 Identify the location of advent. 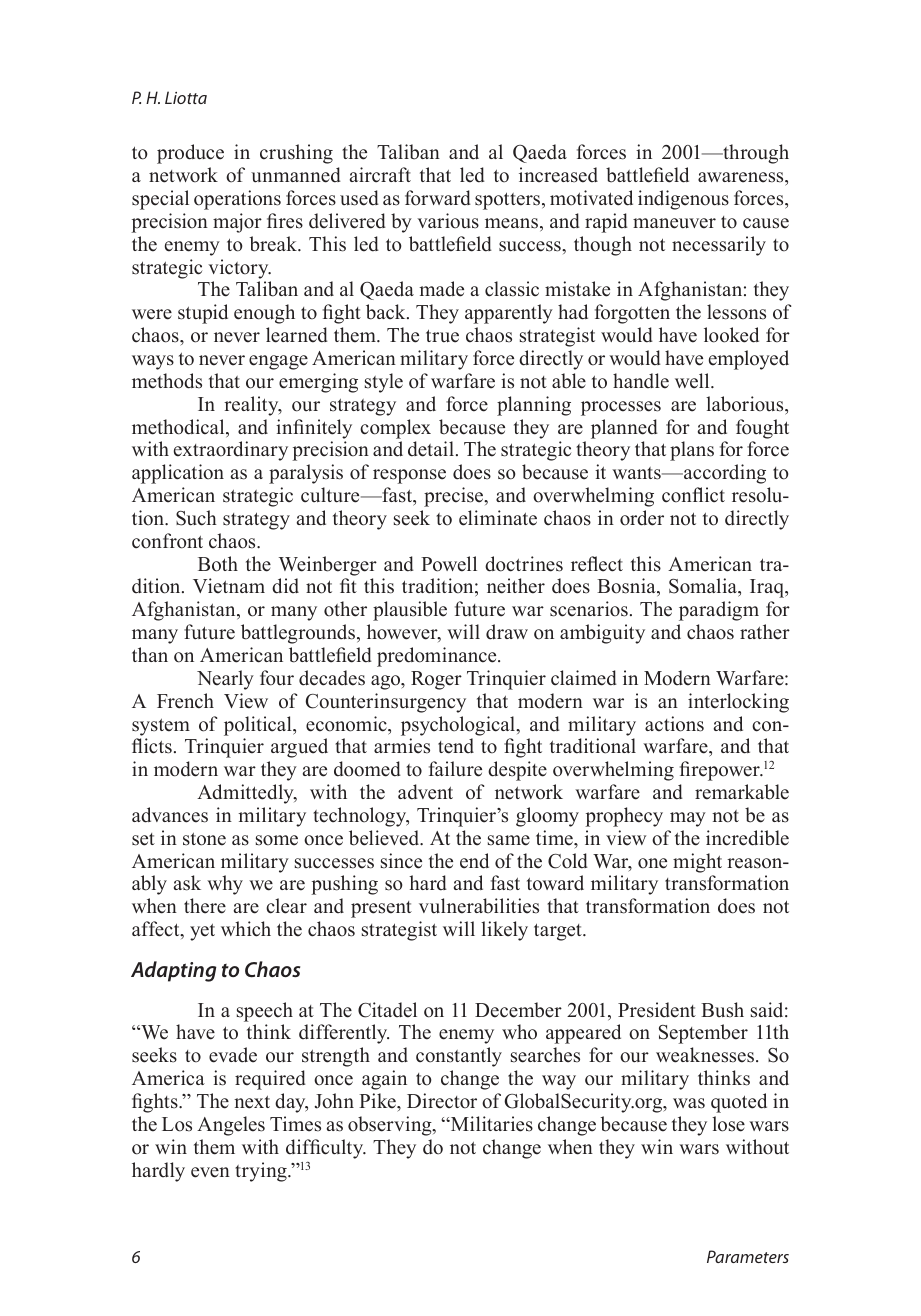
(425, 792).
